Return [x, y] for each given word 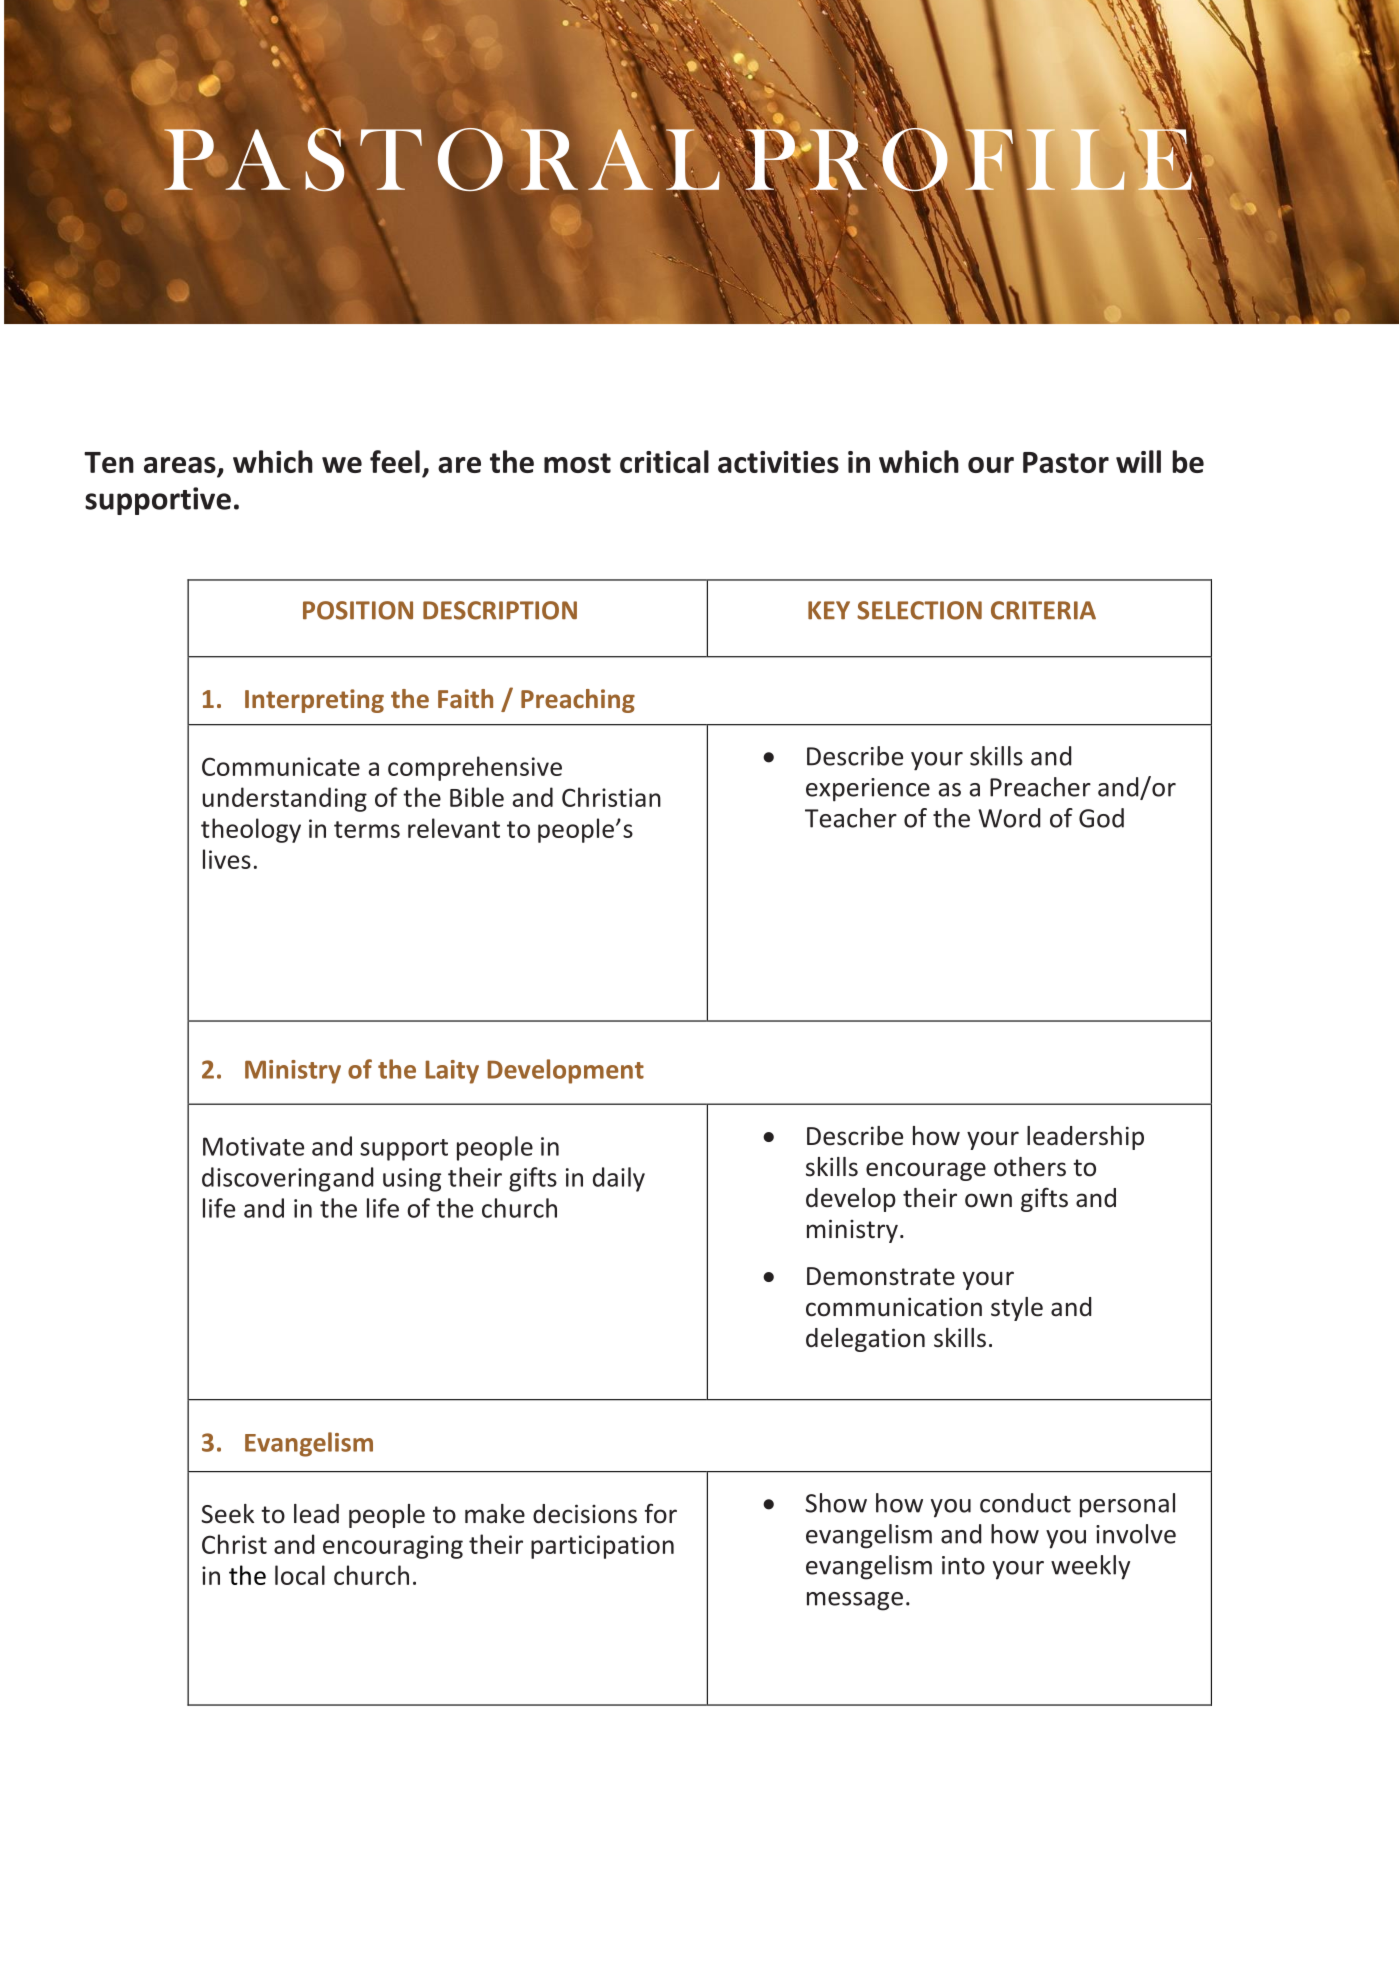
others [1030, 1167]
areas [181, 466]
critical [664, 461]
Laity [452, 1072]
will [1138, 461]
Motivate [253, 1146]
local [300, 1575]
